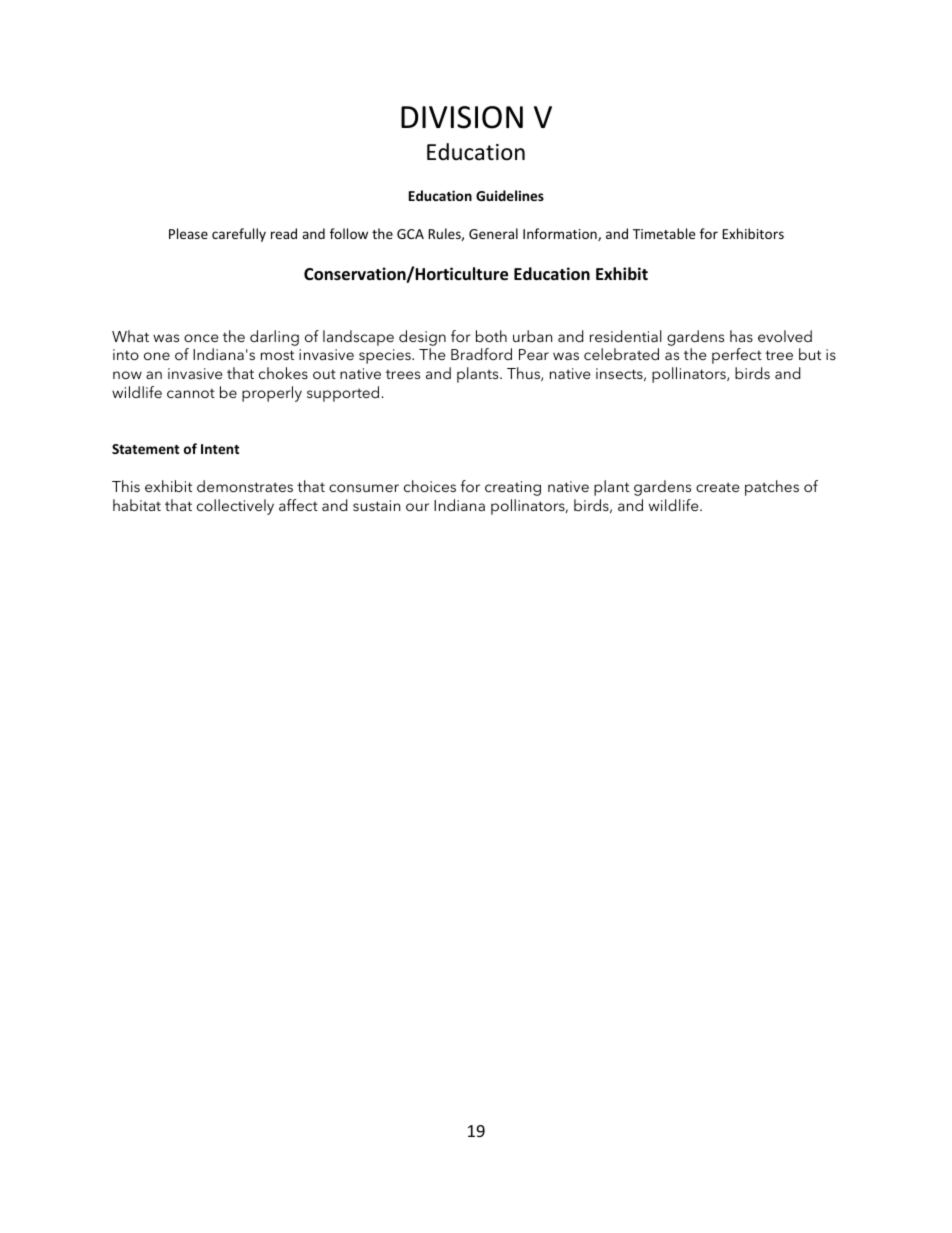 The width and height of the image is (952, 1233). What do you see at coordinates (201, 338) in the image?
I see `once` at bounding box center [201, 338].
